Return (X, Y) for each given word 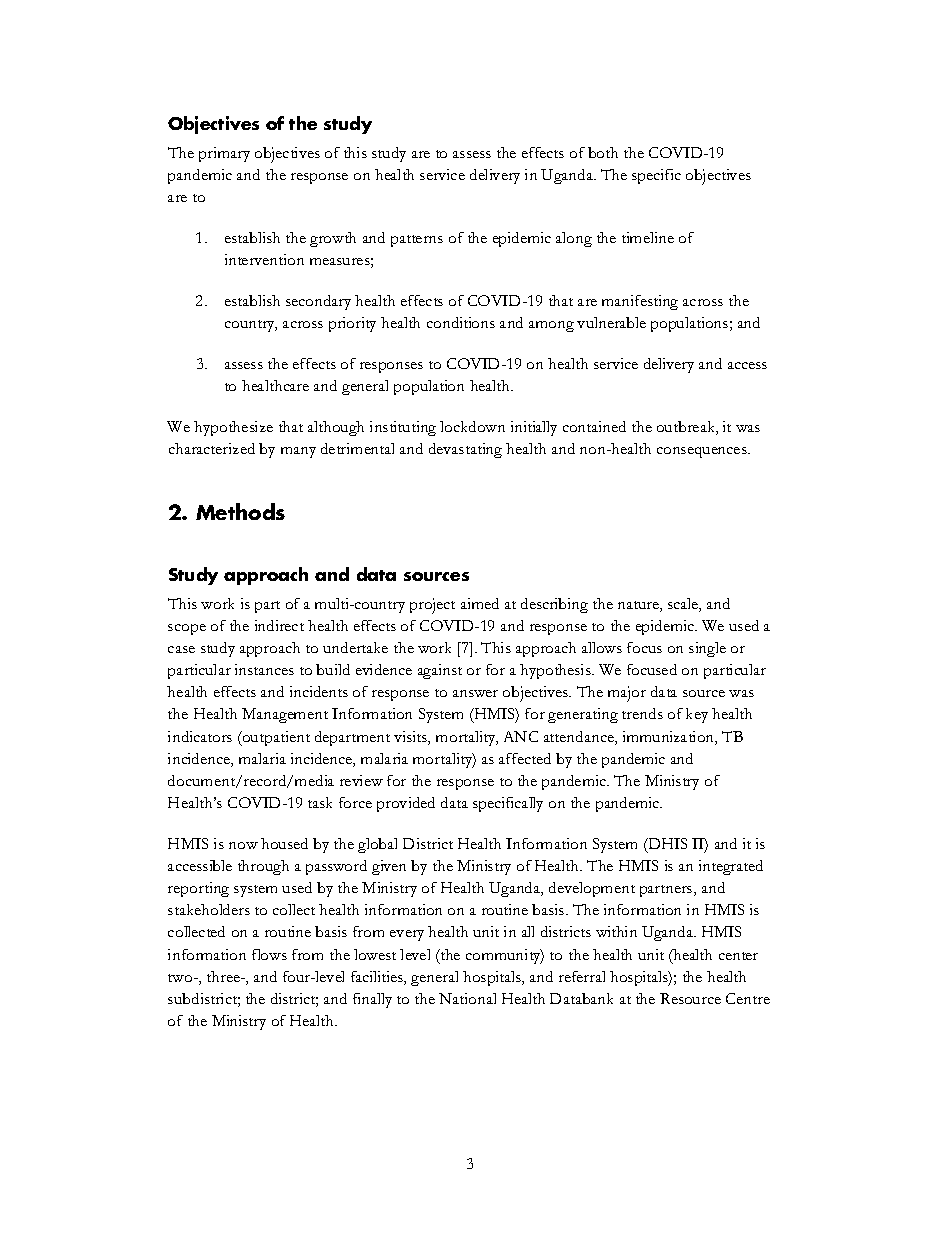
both (603, 152)
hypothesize (233, 428)
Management (285, 715)
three (225, 976)
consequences (703, 452)
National (467, 998)
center (738, 956)
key (697, 715)
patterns (417, 241)
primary (224, 154)
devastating (465, 450)
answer (475, 693)
